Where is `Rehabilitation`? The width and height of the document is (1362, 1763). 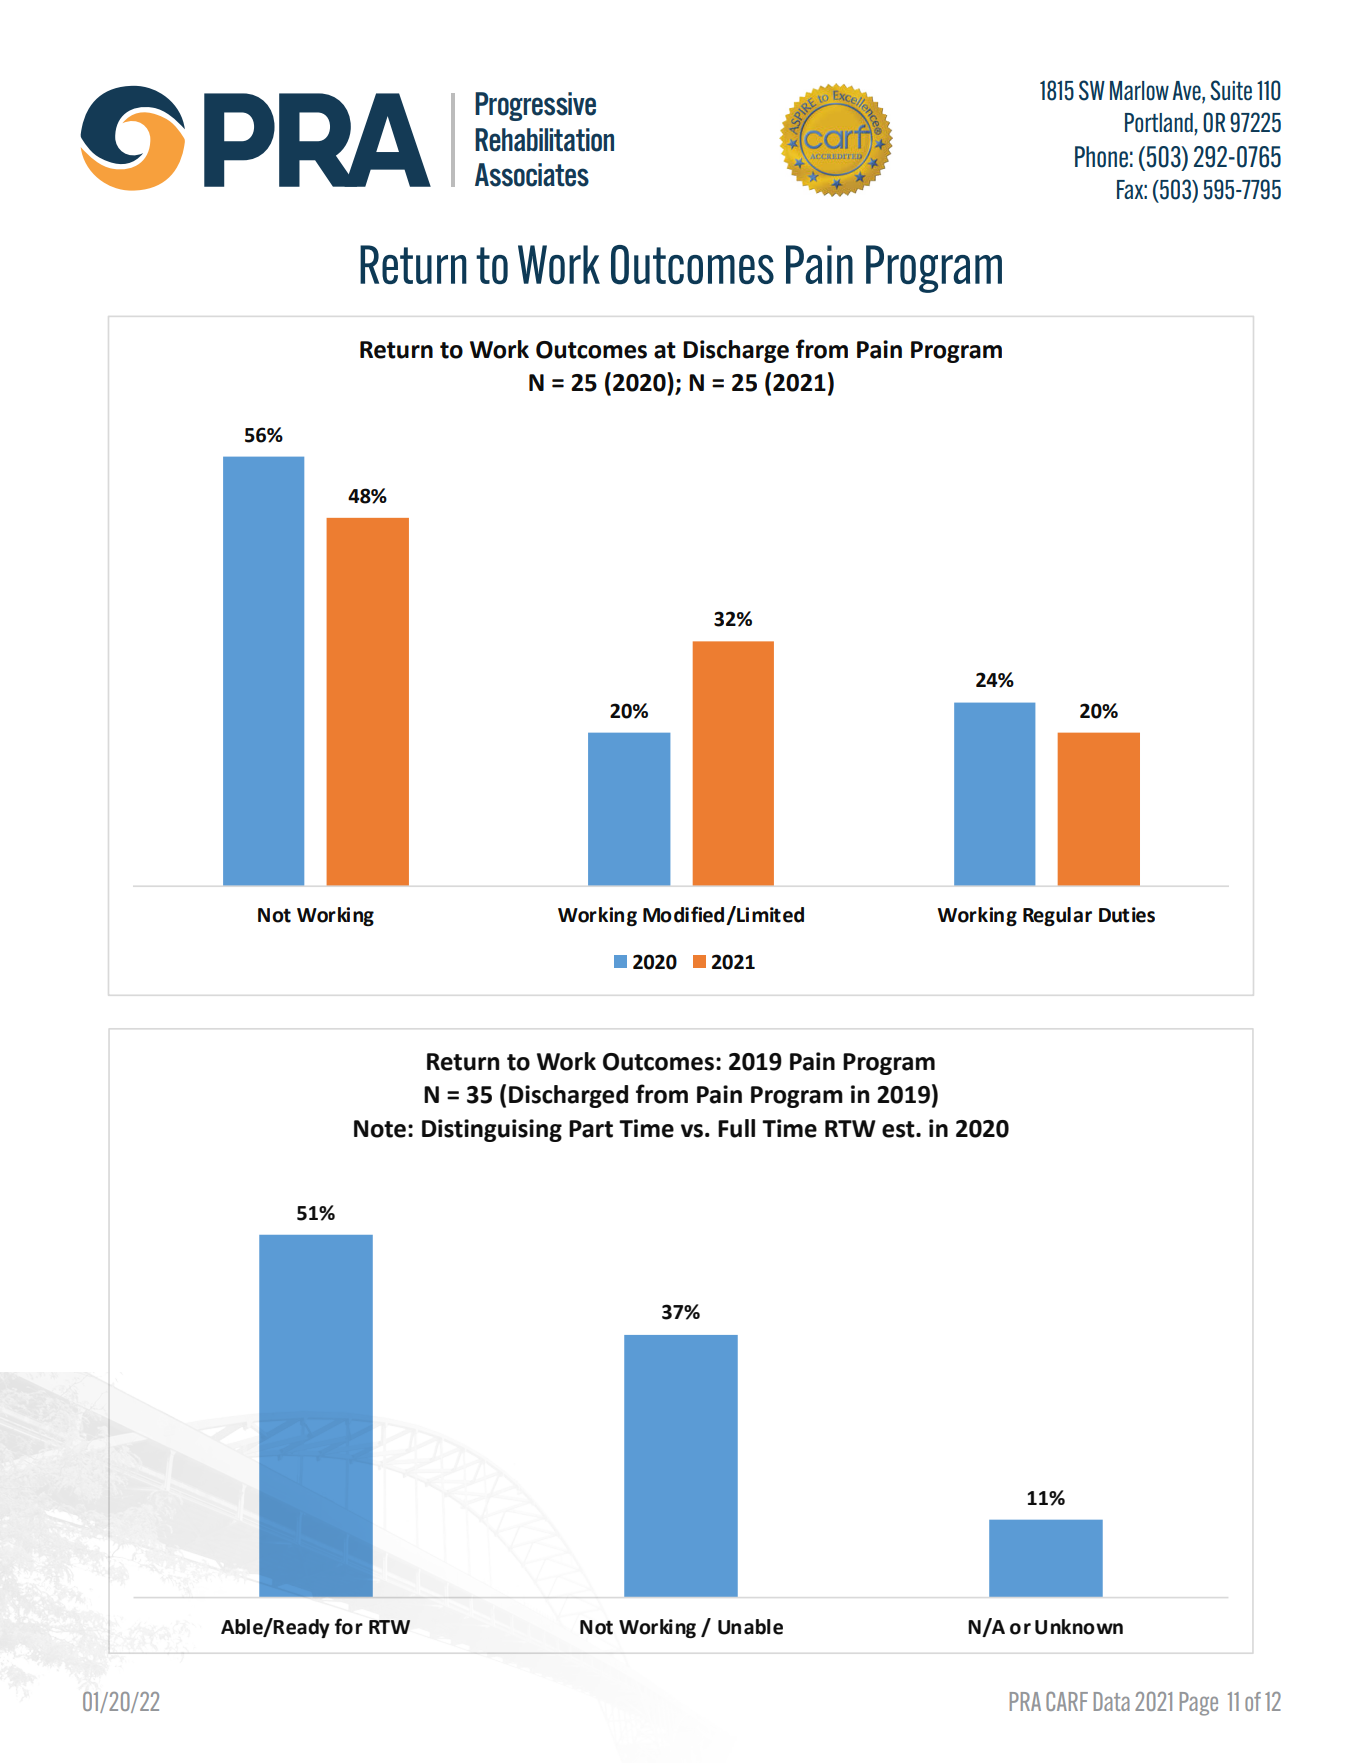
Rehabilitation is located at coordinates (544, 140).
